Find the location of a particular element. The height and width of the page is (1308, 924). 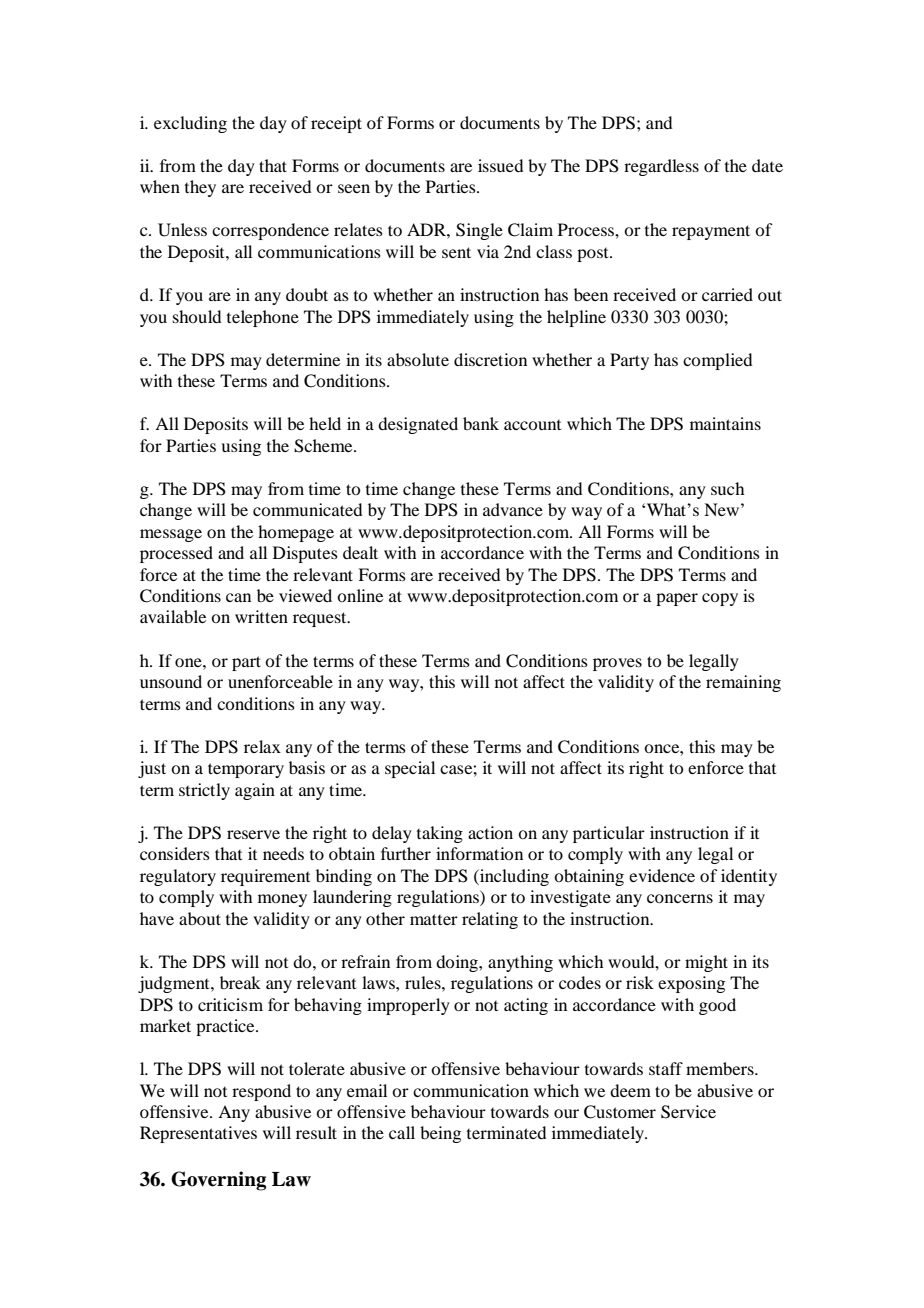

regardless is located at coordinates (661, 167).
